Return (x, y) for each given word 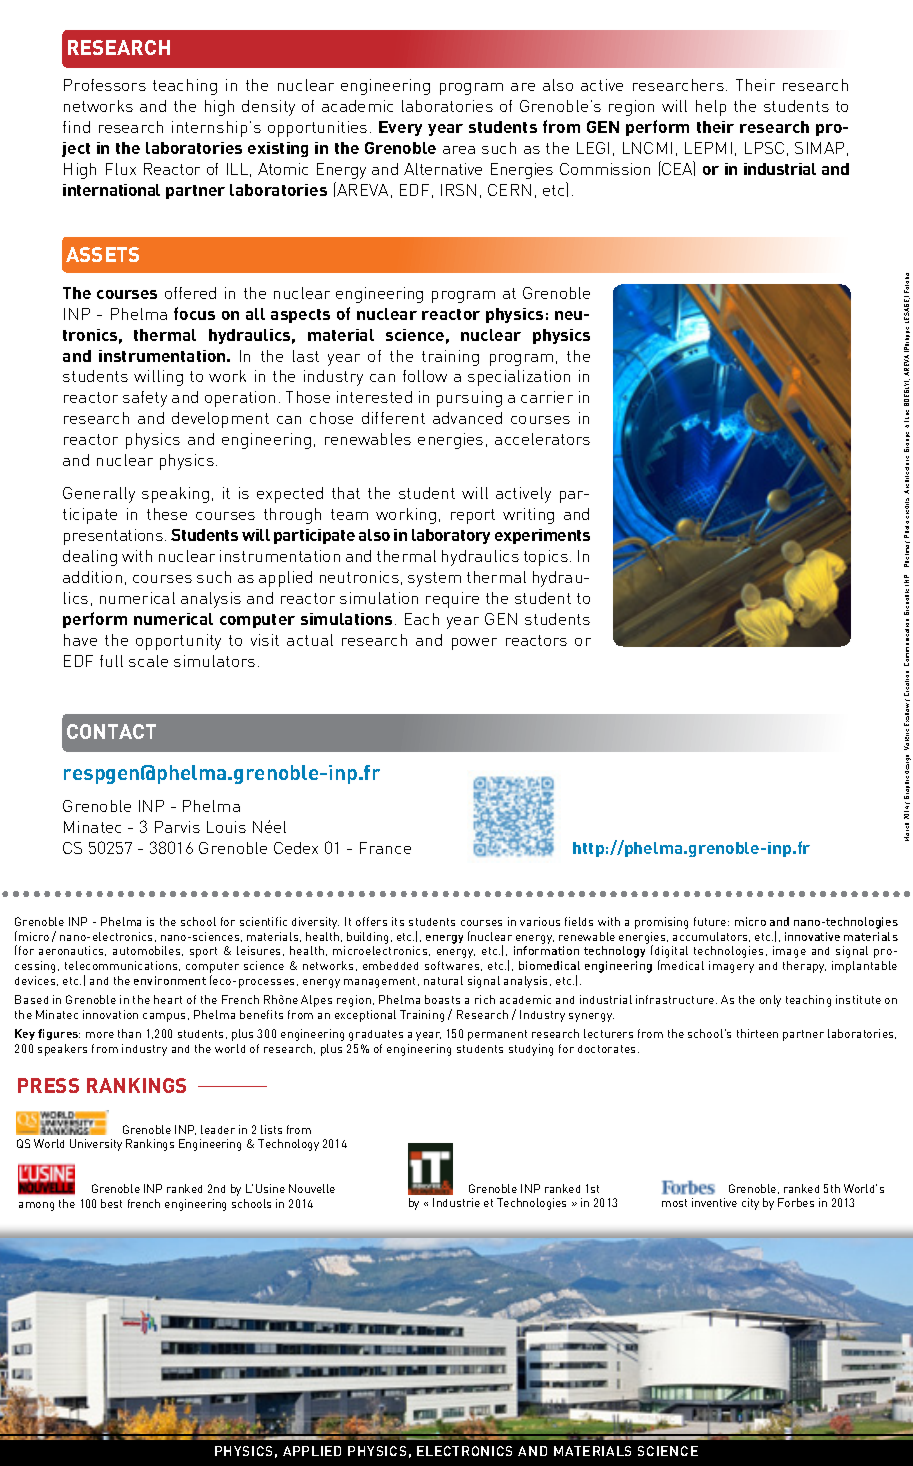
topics (546, 558)
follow (425, 376)
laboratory (451, 536)
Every (400, 128)
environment (170, 980)
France (385, 848)
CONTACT (111, 731)
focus (194, 313)
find (76, 127)
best (111, 1203)
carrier (547, 397)
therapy (804, 967)
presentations (113, 537)
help (711, 108)
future (711, 921)
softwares (453, 966)
